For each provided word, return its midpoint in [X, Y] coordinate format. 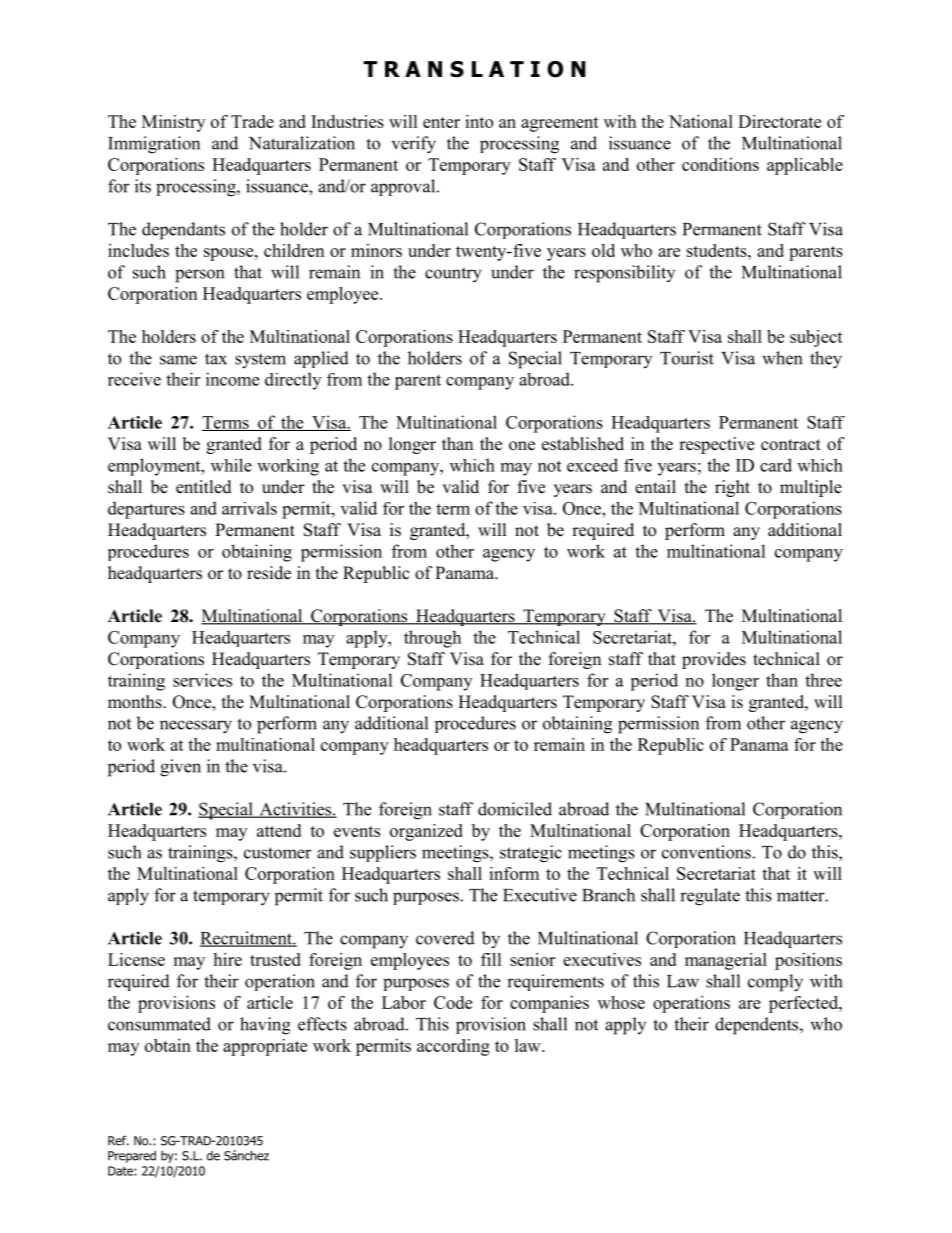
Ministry [173, 123]
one [522, 446]
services [202, 680]
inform [514, 873]
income [232, 379]
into [479, 121]
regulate [710, 897]
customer [278, 853]
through [432, 639]
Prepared [132, 1157]
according [453, 1047]
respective [716, 445]
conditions [720, 164]
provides [714, 660]
